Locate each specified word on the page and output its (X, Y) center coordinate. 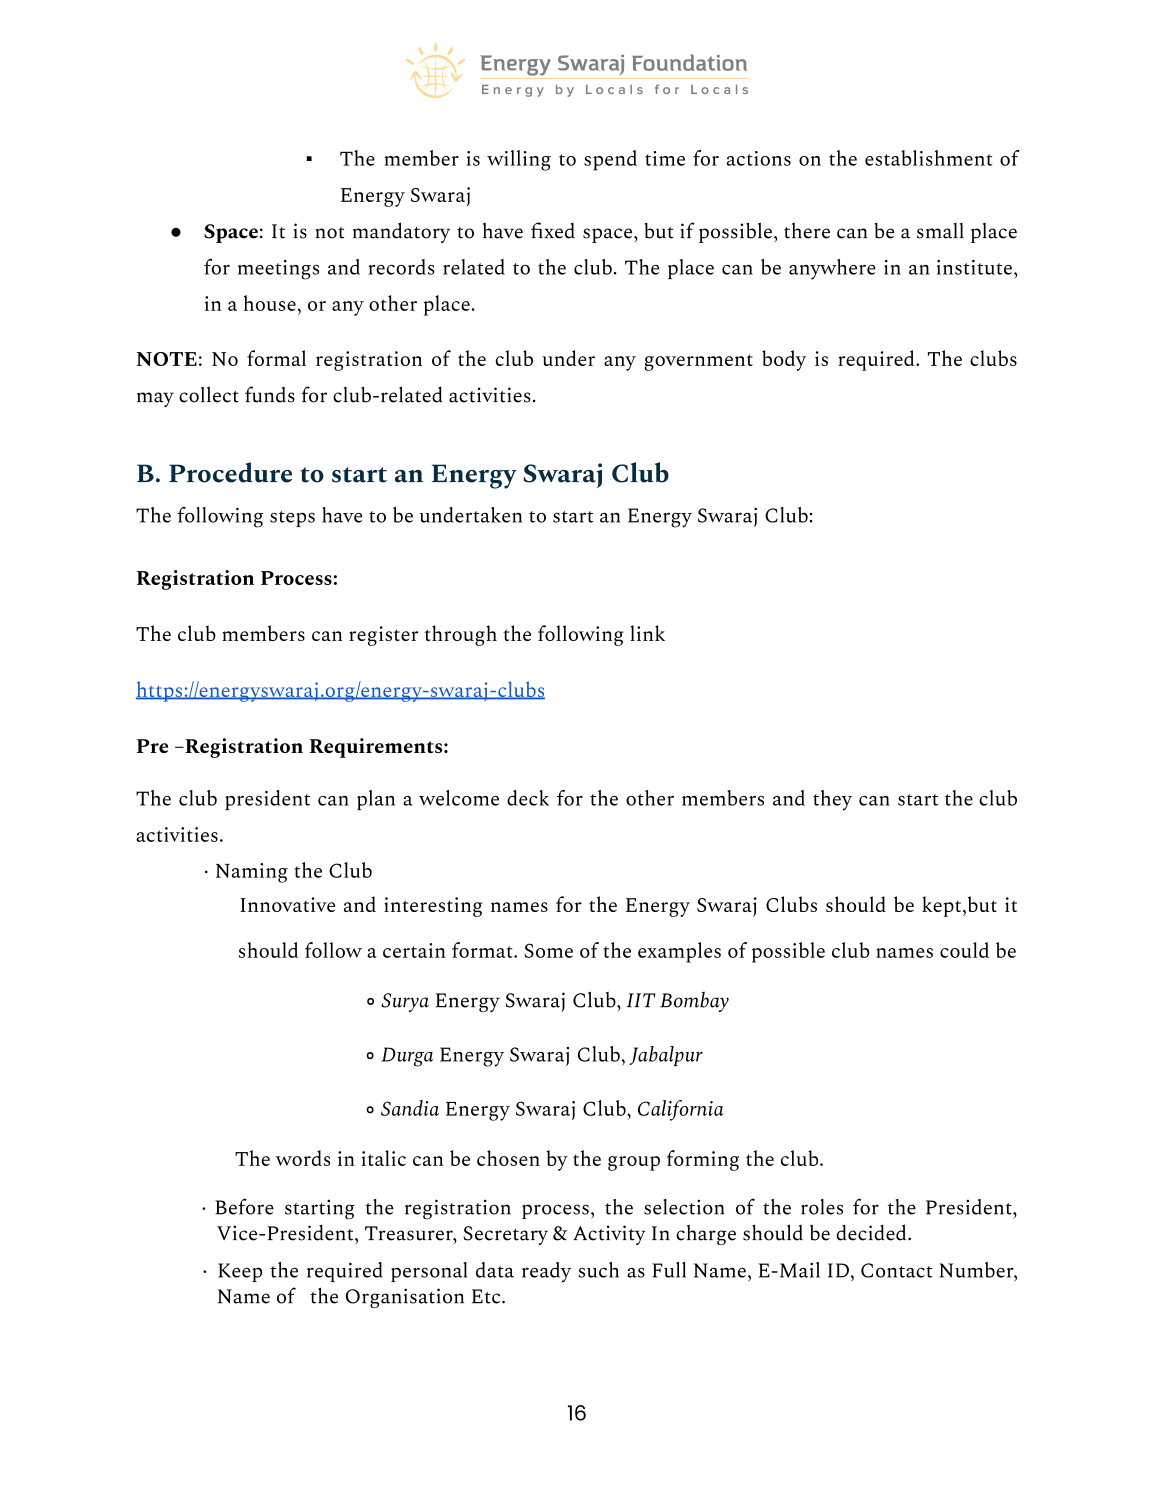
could (964, 950)
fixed (553, 230)
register (384, 636)
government (698, 362)
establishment (929, 158)
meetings (278, 270)
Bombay (694, 1001)
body (784, 360)
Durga (407, 1057)
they (832, 800)
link (647, 633)
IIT (641, 1000)
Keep (240, 1272)
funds (270, 394)
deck (528, 798)
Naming (252, 873)
